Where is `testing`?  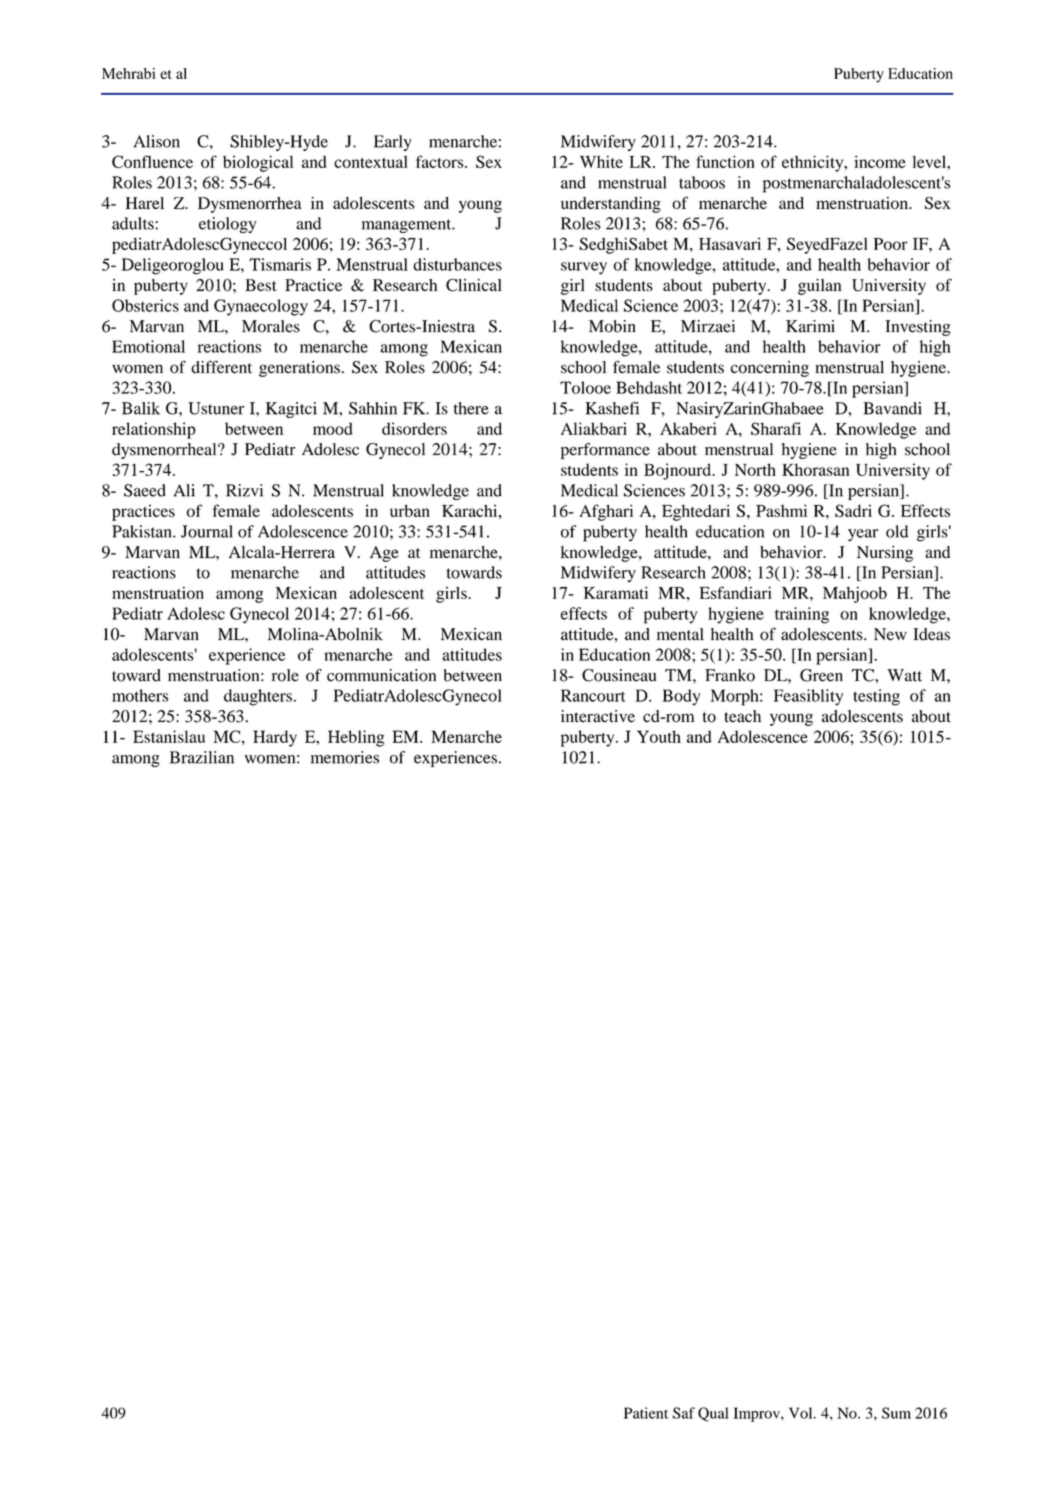 testing is located at coordinates (876, 697).
